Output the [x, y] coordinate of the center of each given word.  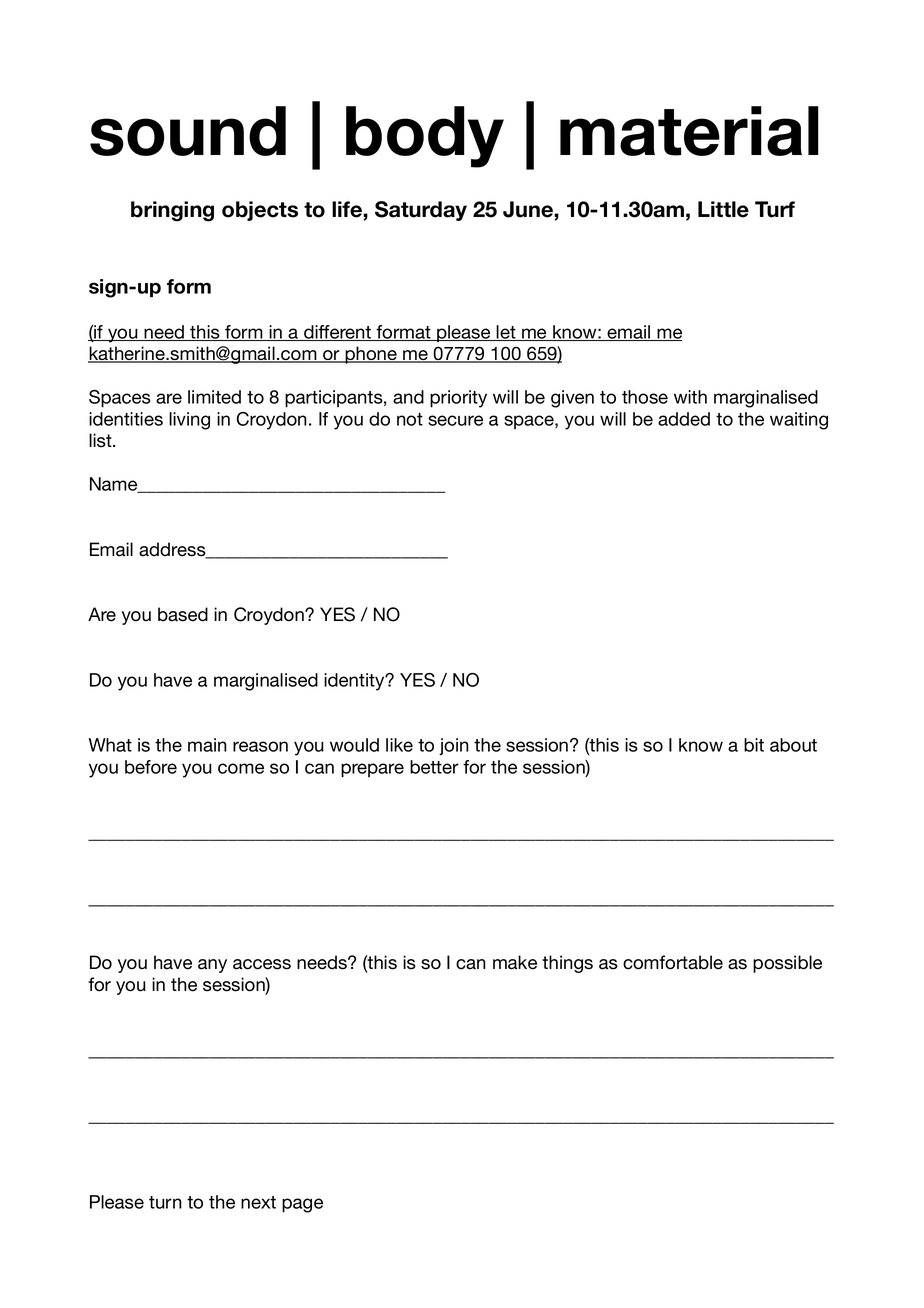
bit [754, 745]
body [425, 137]
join [454, 746]
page [302, 1205]
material [689, 131]
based [183, 614]
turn [165, 1202]
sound [188, 131]
